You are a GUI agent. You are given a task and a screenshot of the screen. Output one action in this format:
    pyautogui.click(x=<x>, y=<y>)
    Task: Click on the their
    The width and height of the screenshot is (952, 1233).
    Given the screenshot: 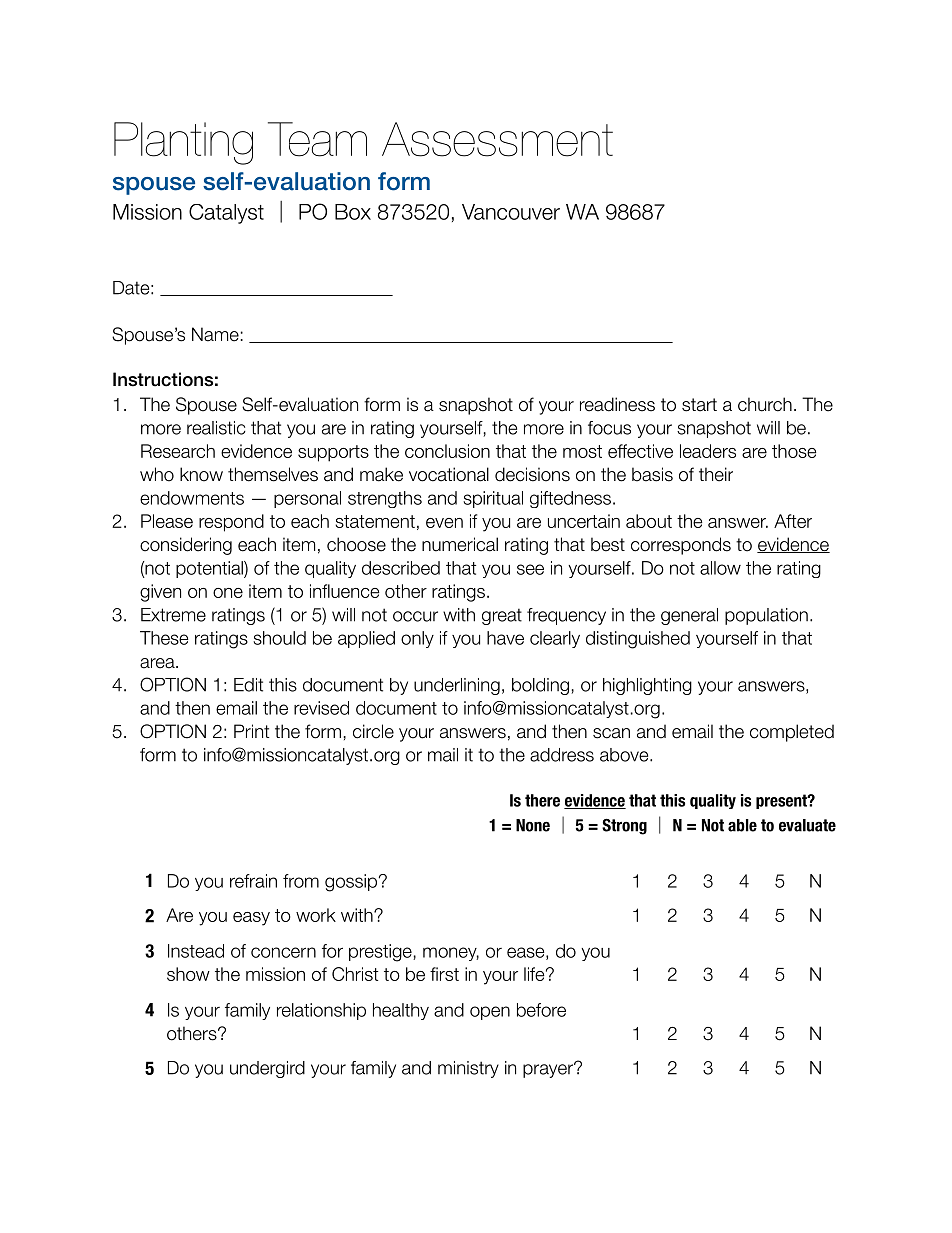 What is the action you would take?
    pyautogui.click(x=716, y=474)
